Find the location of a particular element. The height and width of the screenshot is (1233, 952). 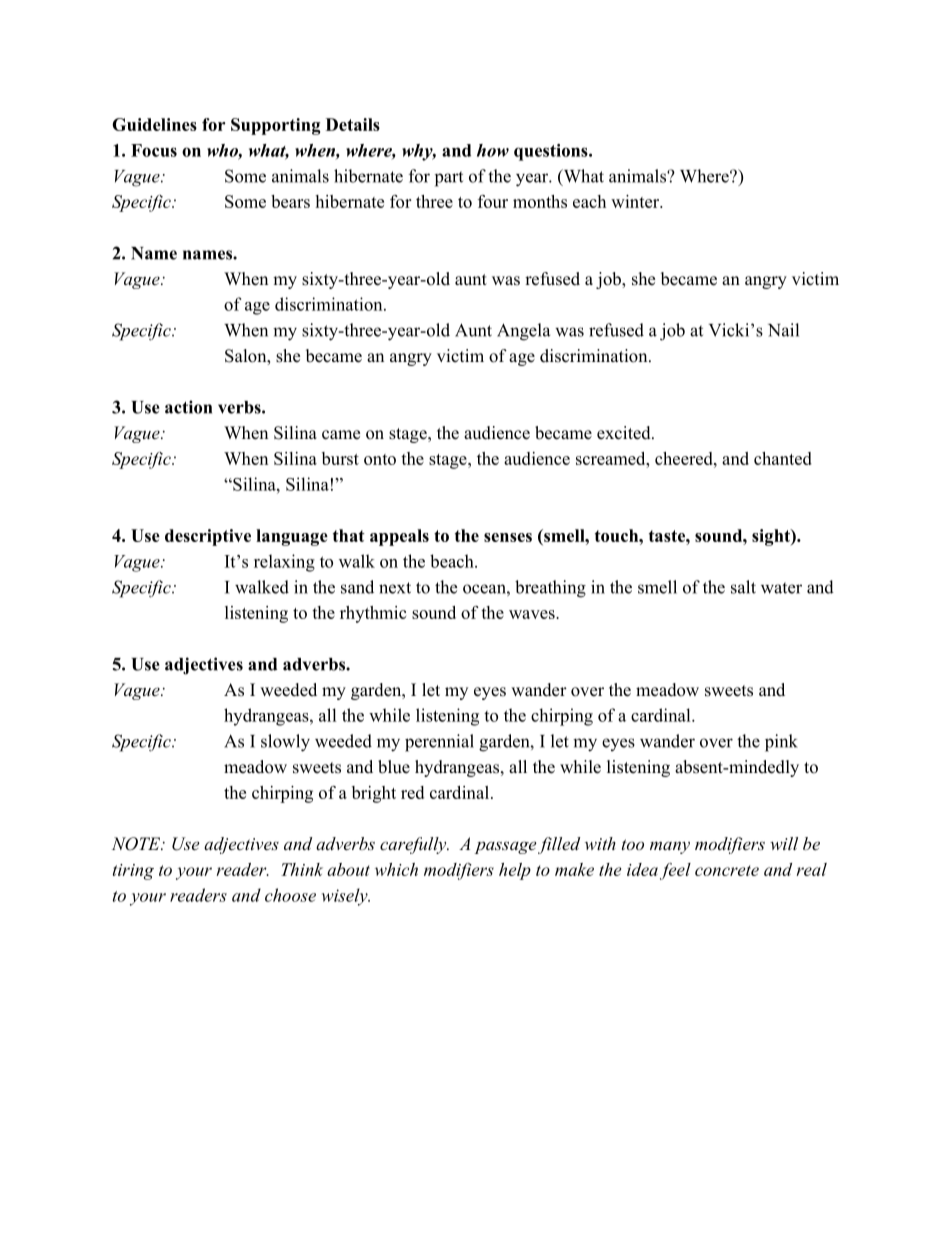

cheered is located at coordinates (685, 458).
